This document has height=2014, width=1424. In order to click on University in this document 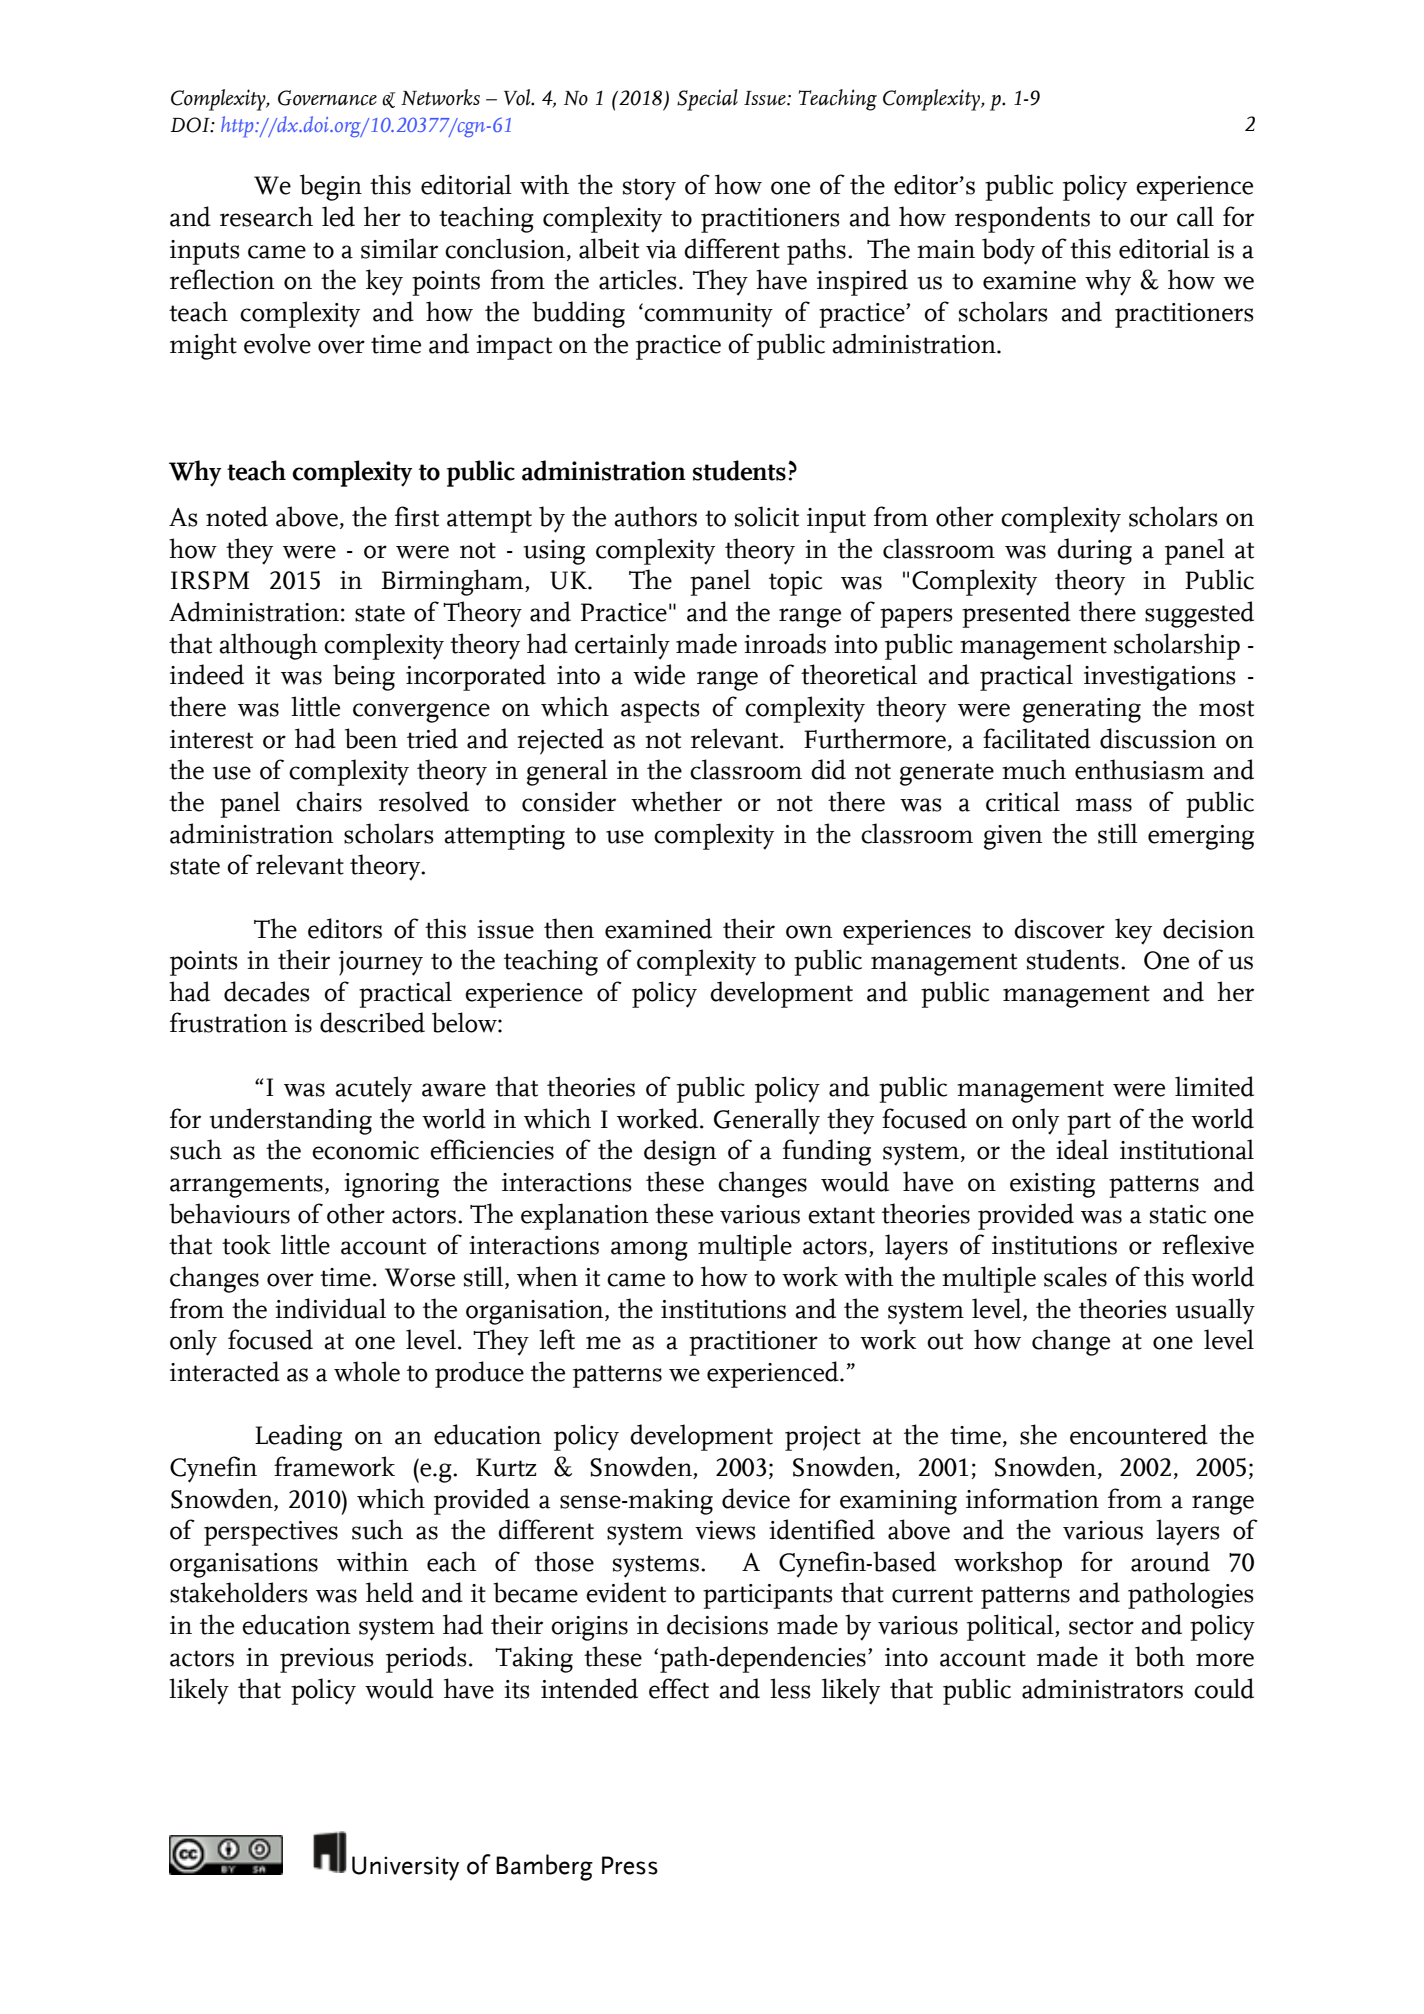, I will do `click(405, 1868)`.
